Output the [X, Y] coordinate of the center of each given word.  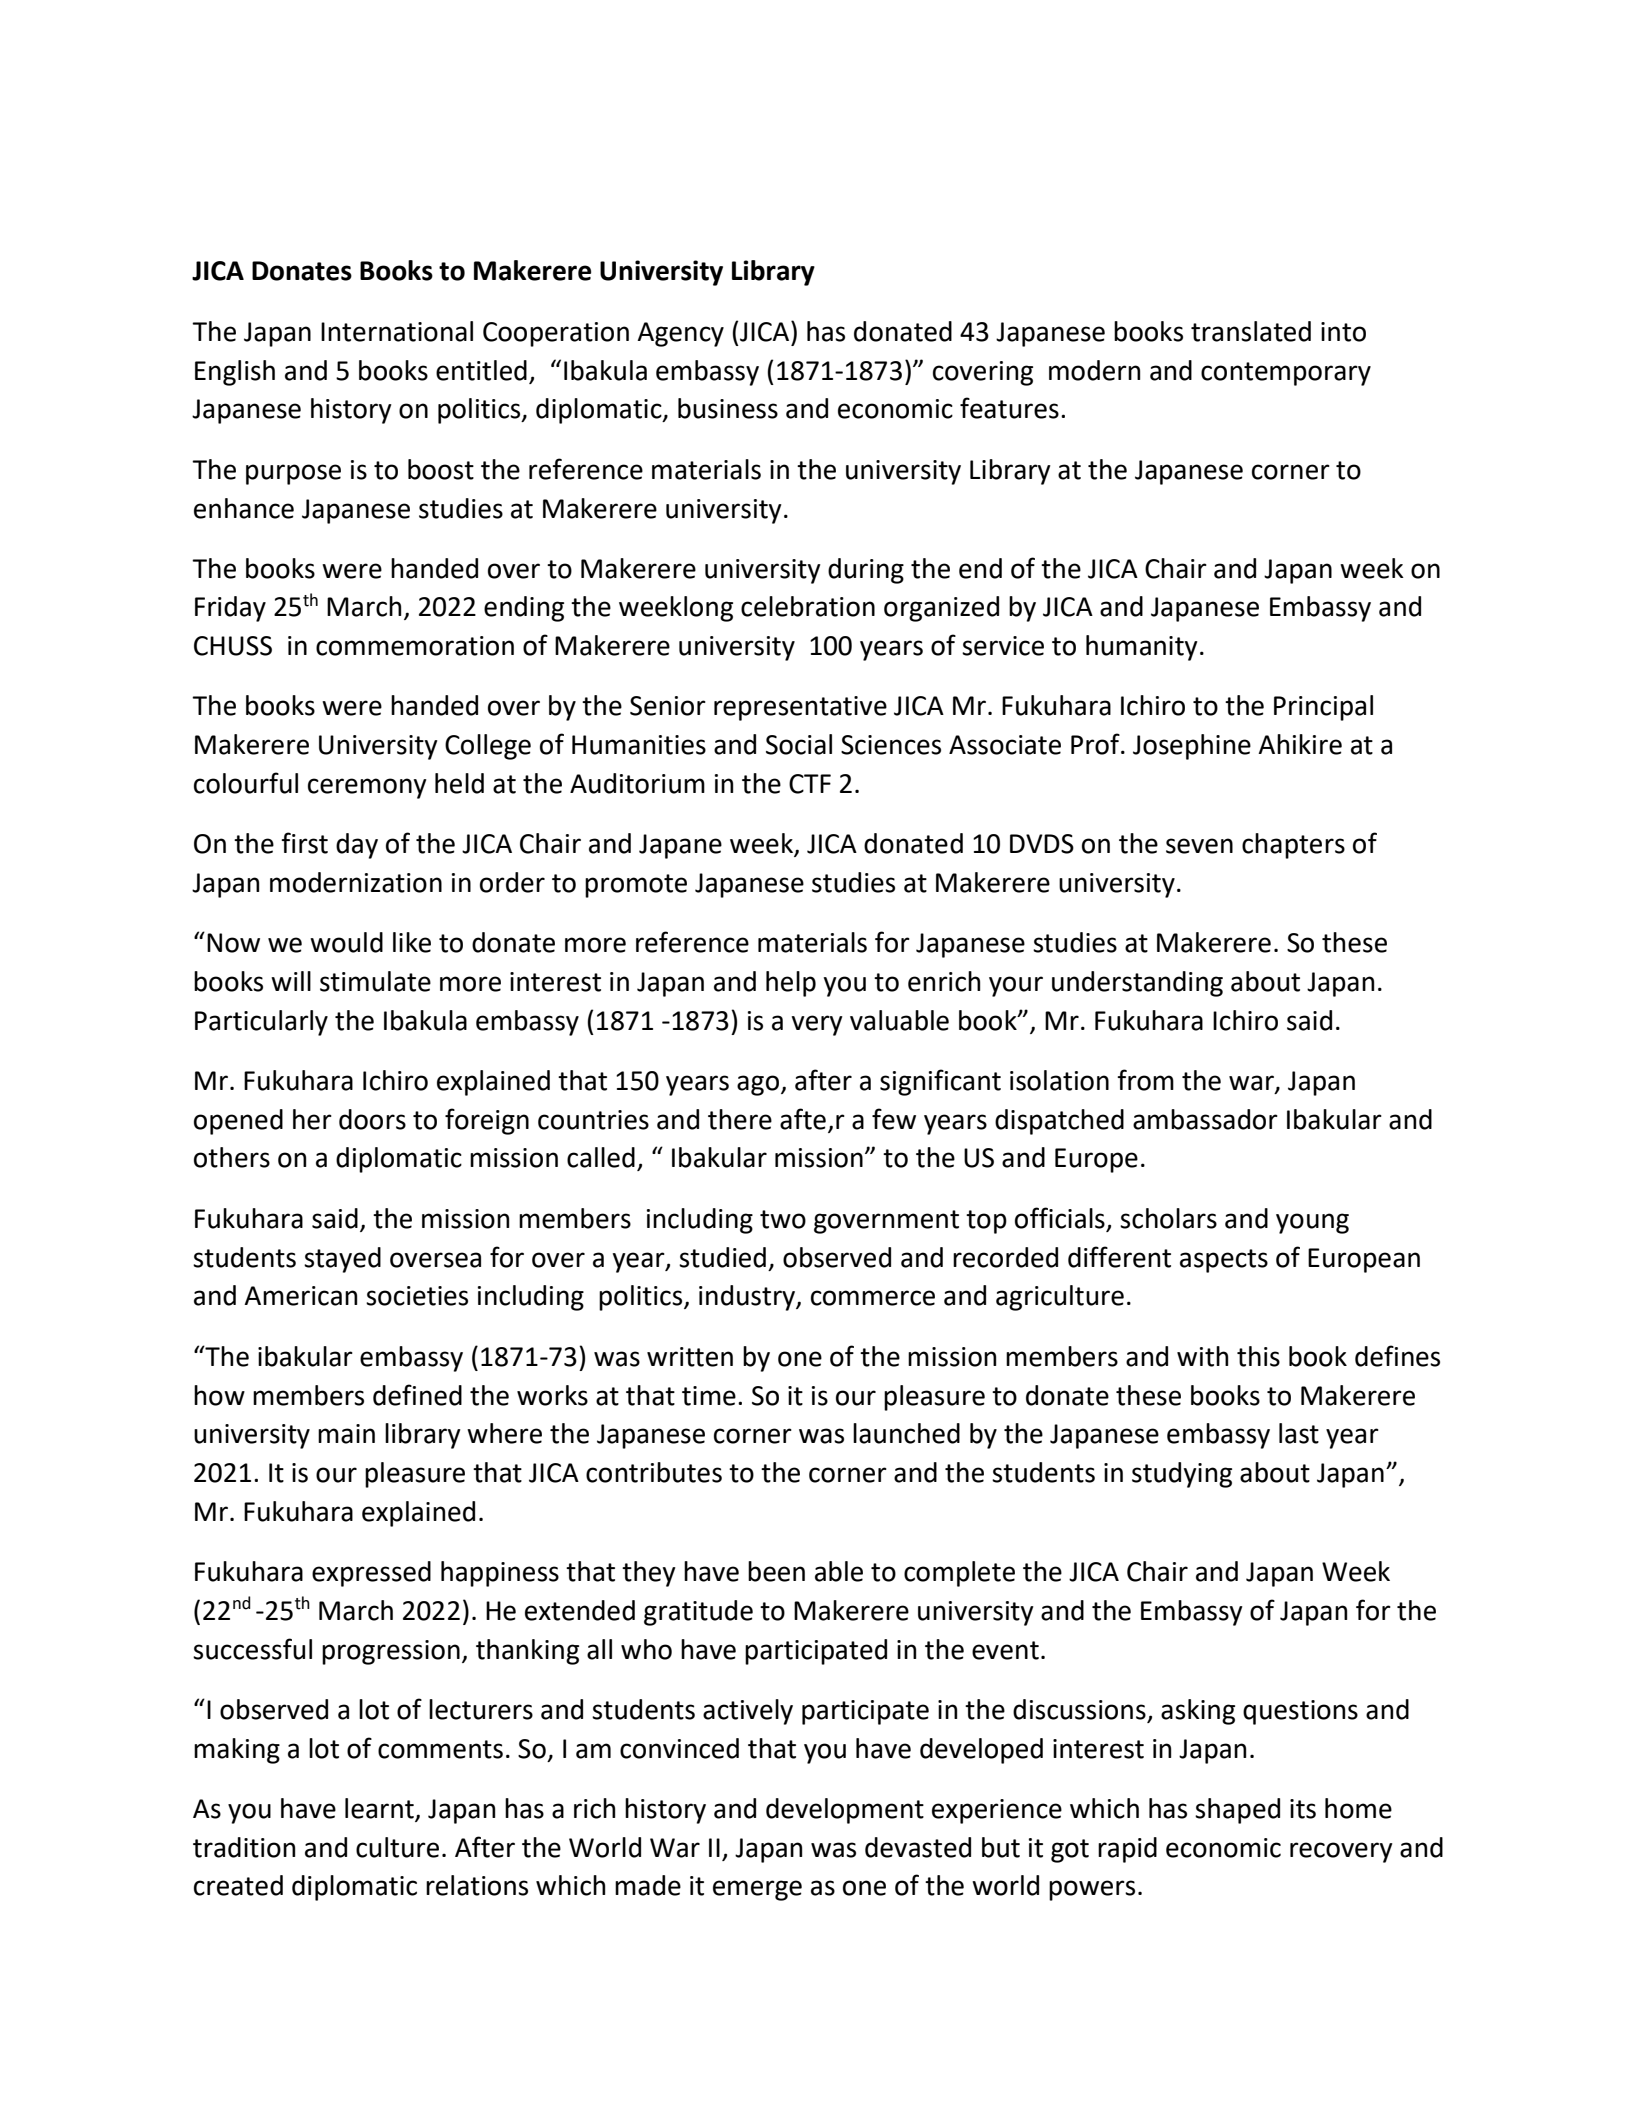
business [728, 408]
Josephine [1192, 747]
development [845, 1811]
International [397, 331]
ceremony [367, 788]
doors [372, 1119]
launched [906, 1433]
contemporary [1286, 374]
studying [1182, 1475]
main [346, 1434]
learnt [379, 1808]
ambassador [1205, 1119]
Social [799, 744]
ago [758, 1085]
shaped [1237, 1811]
